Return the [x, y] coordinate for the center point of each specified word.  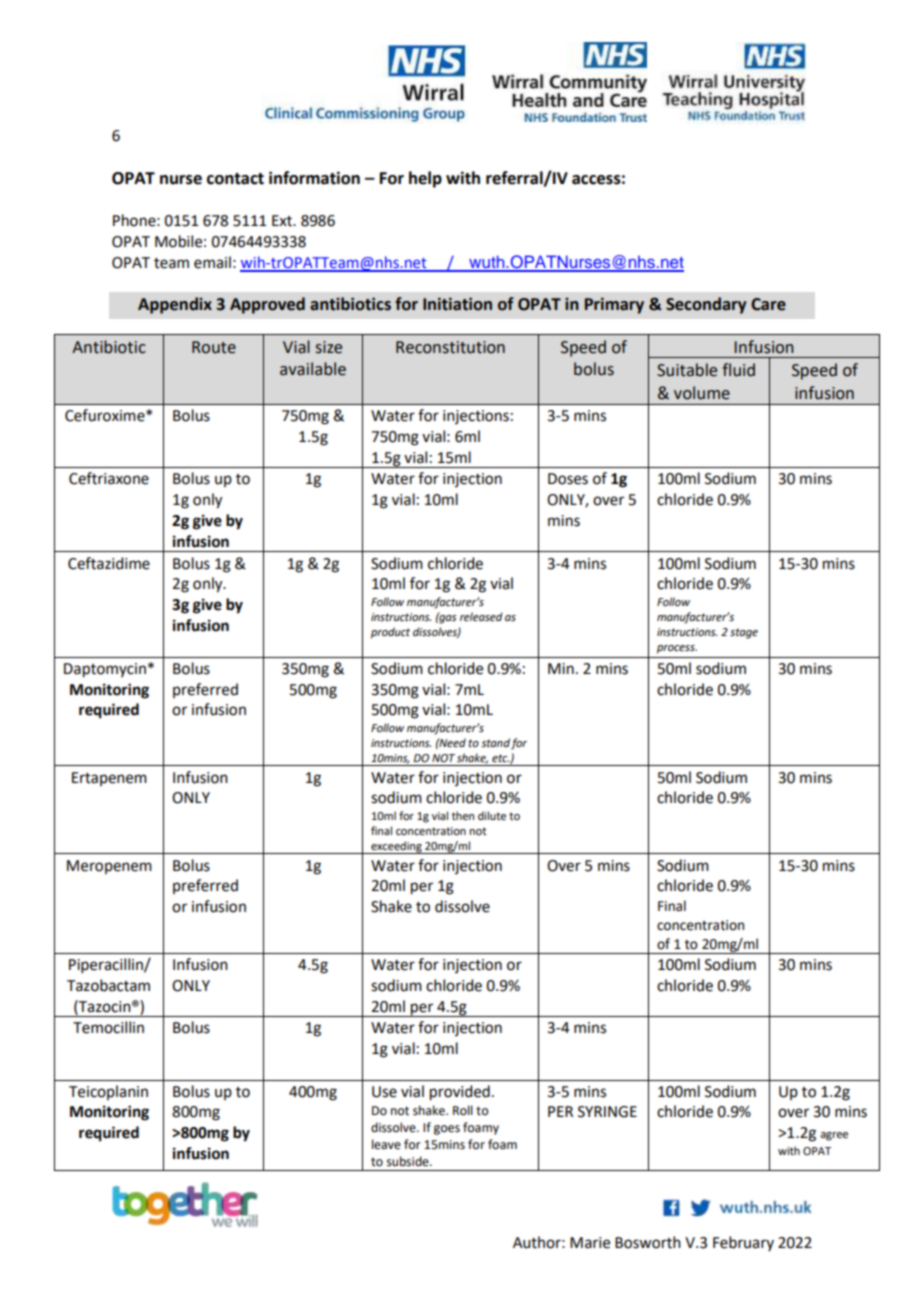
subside [409, 1161]
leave [386, 1144]
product [390, 633]
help [425, 179]
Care [768, 304]
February [743, 1243]
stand [495, 742]
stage [744, 633]
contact [235, 179]
